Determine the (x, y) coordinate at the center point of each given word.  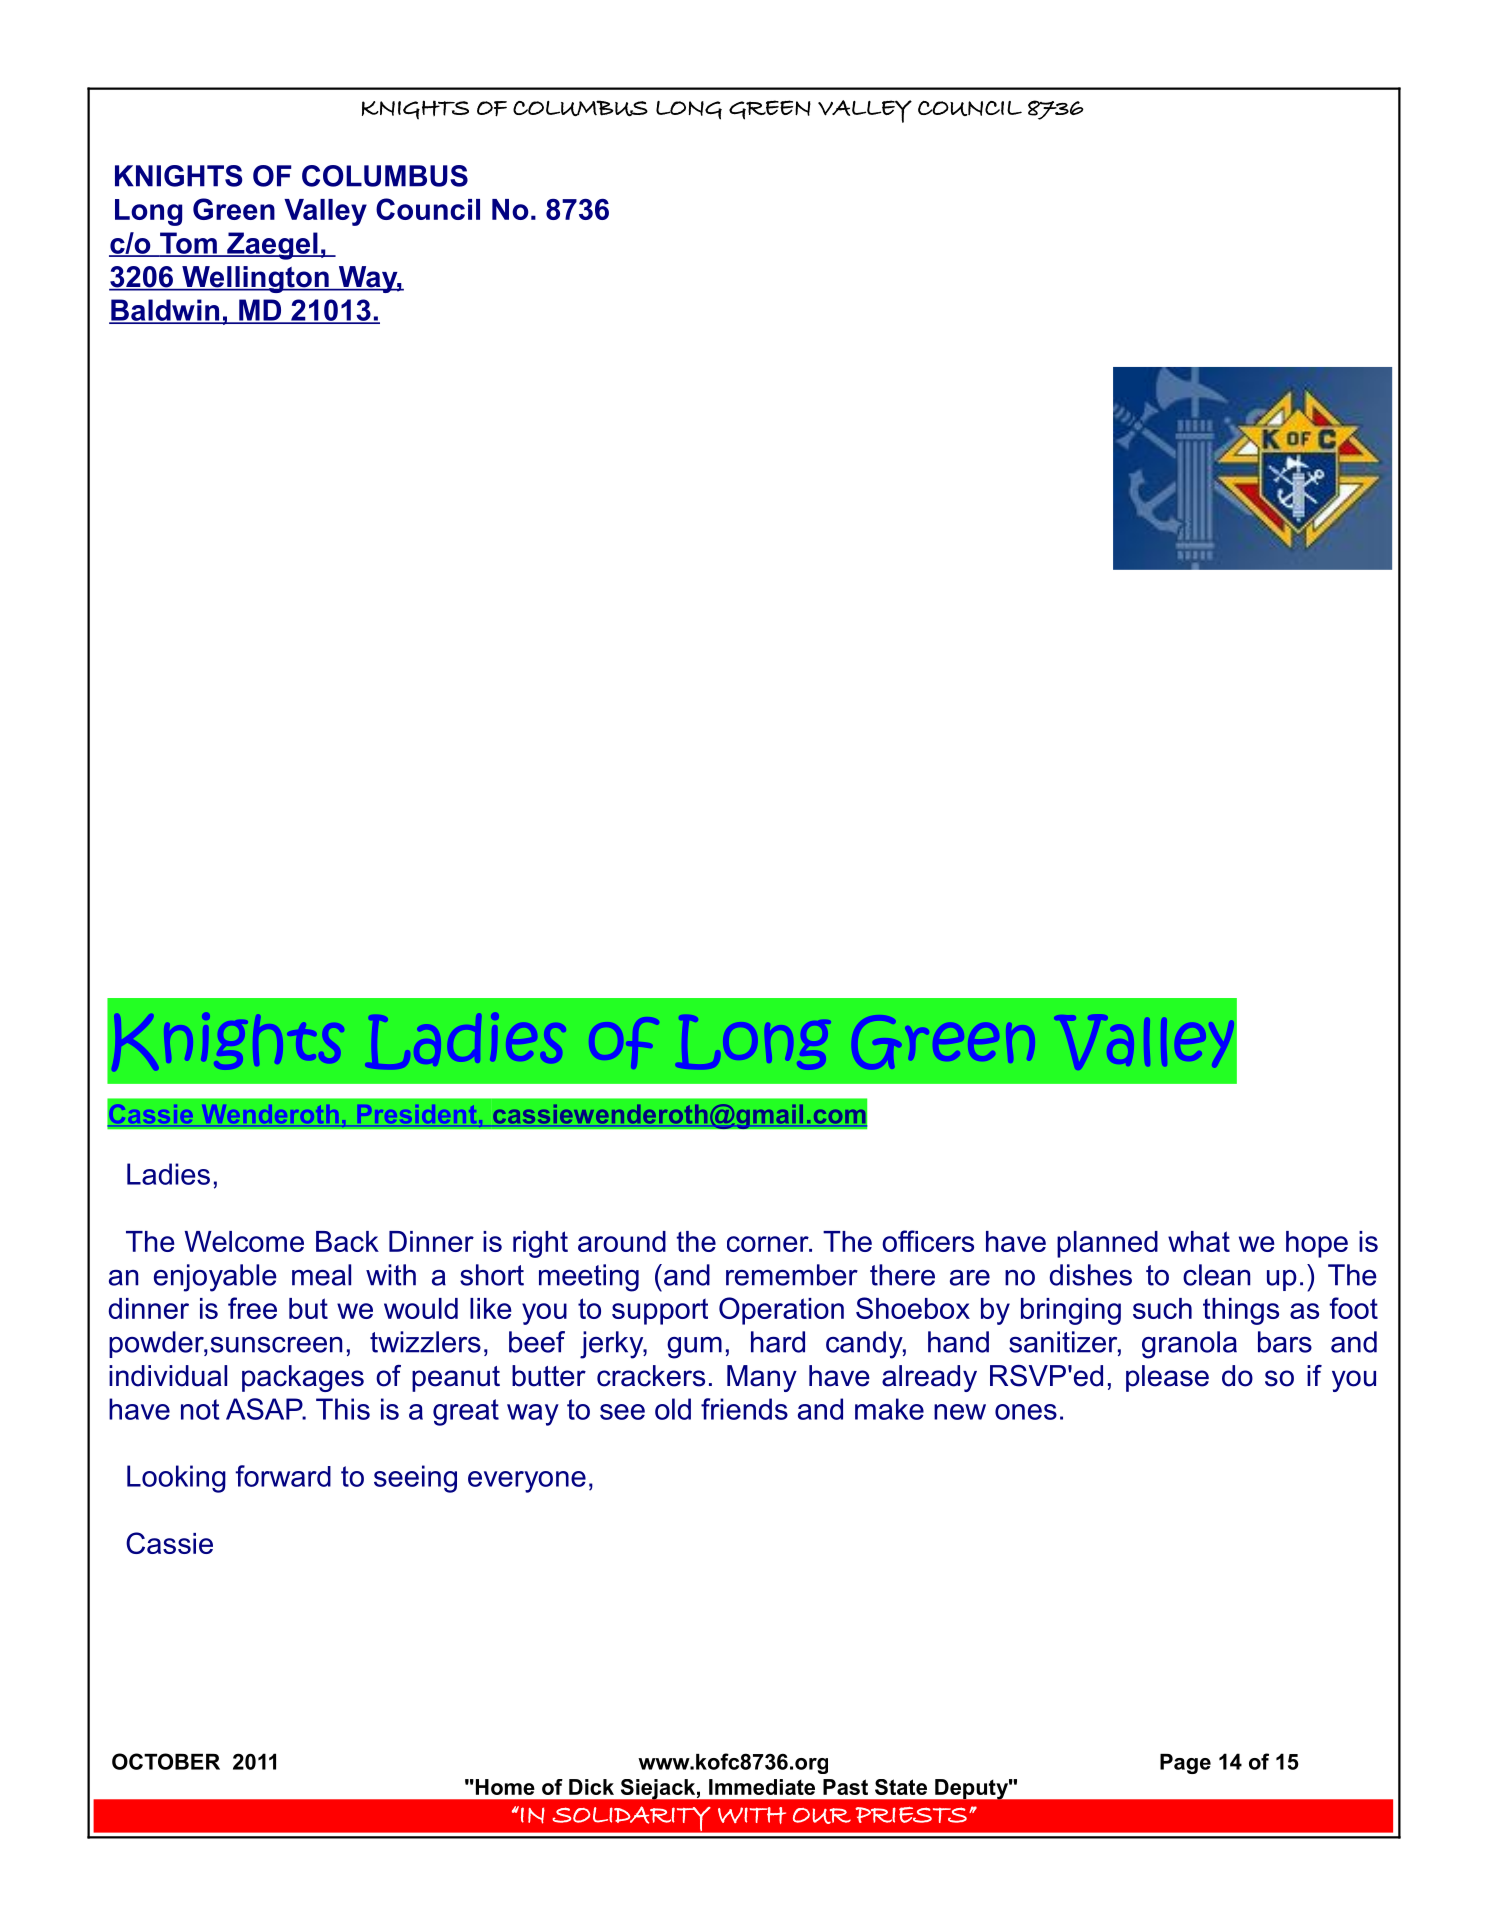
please (1167, 1378)
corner (769, 1244)
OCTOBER (166, 1761)
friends (744, 1409)
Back (347, 1241)
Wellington (255, 279)
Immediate (762, 1787)
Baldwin (165, 311)
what (1199, 1241)
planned (1107, 1244)
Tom (188, 244)
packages (303, 1378)
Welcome (244, 1241)
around (622, 1241)
